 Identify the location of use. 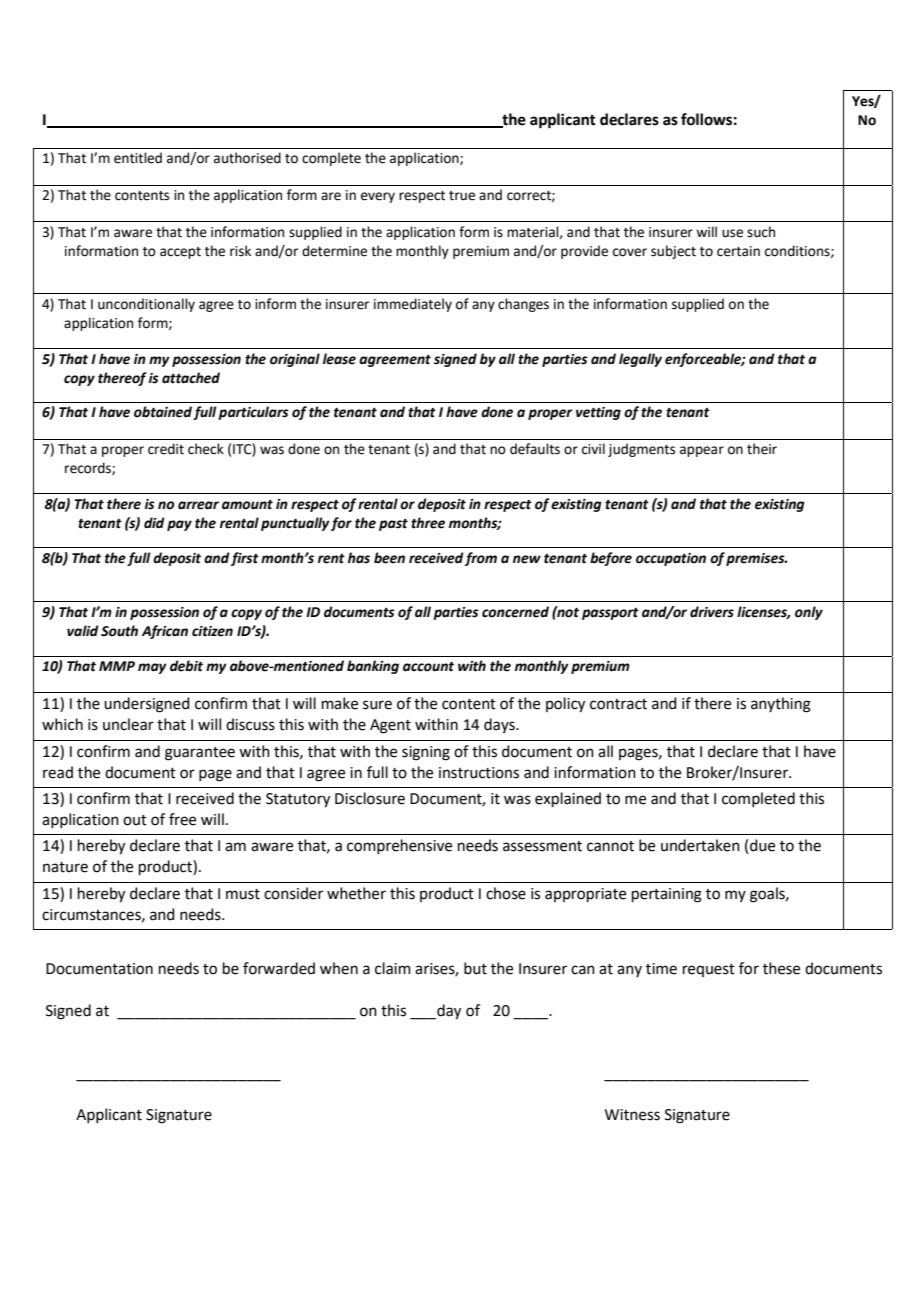
(732, 233).
